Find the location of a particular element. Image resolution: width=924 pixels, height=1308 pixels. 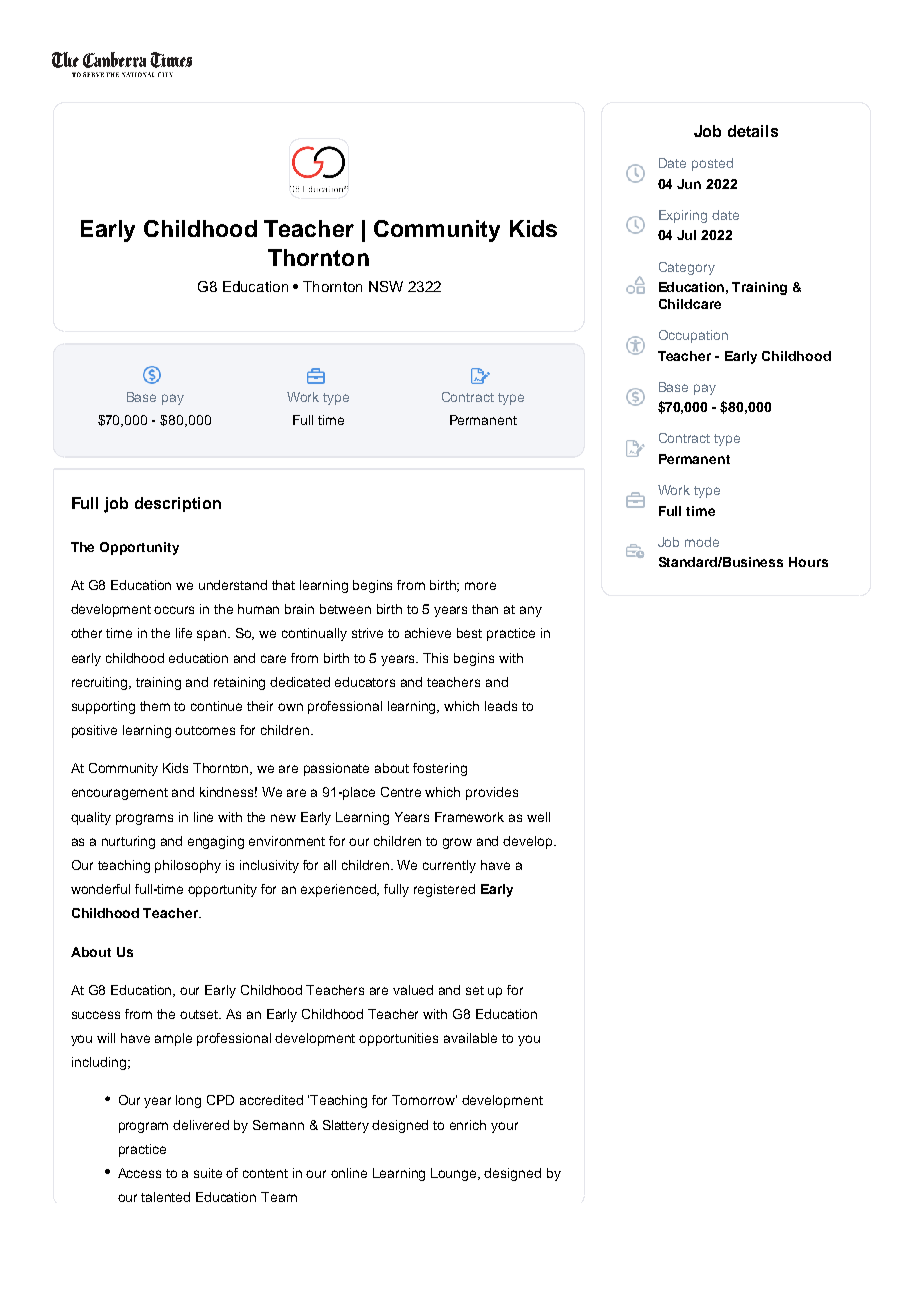

Lounge is located at coordinates (455, 1174).
